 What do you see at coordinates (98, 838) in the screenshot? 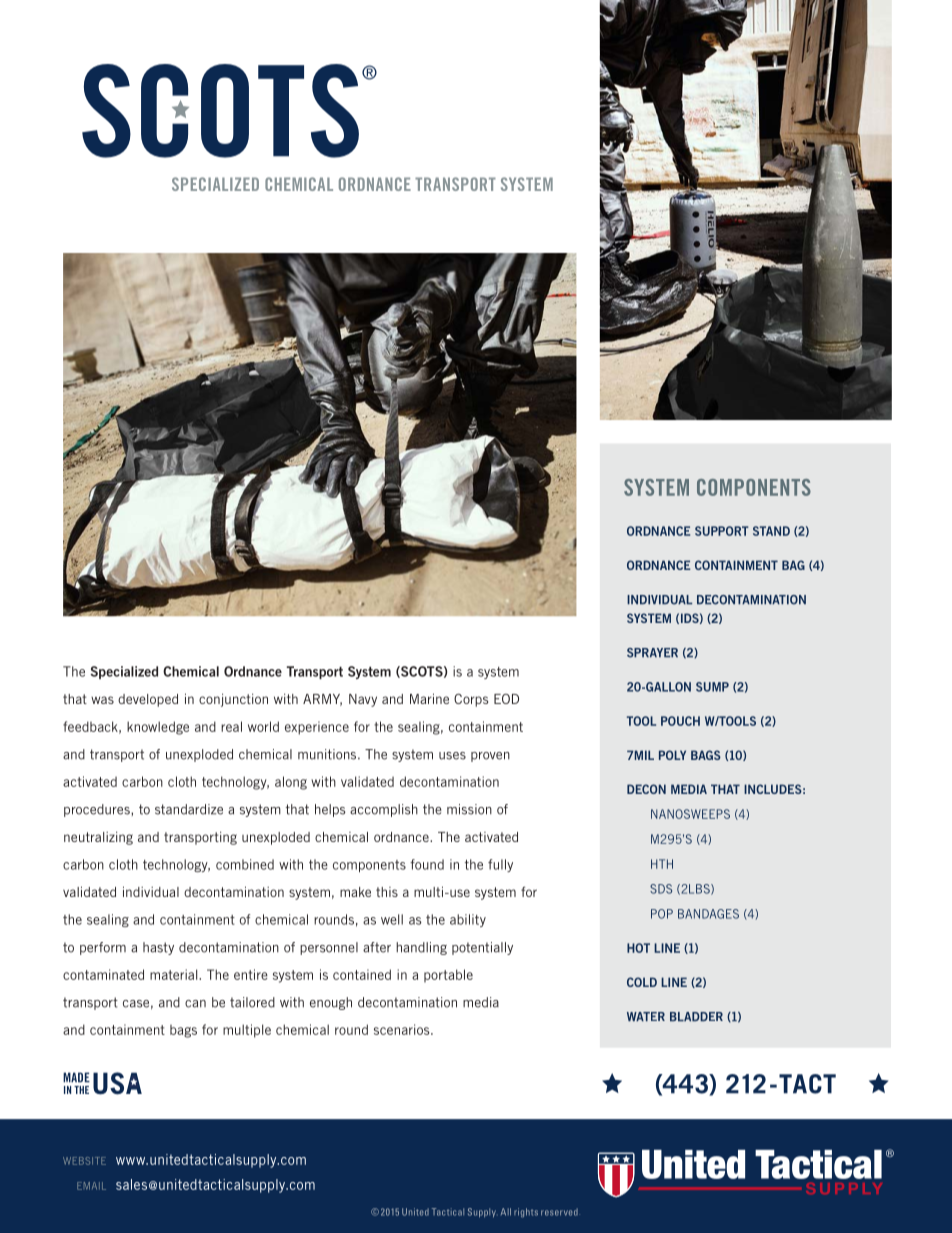
I see `neutralizing` at bounding box center [98, 838].
